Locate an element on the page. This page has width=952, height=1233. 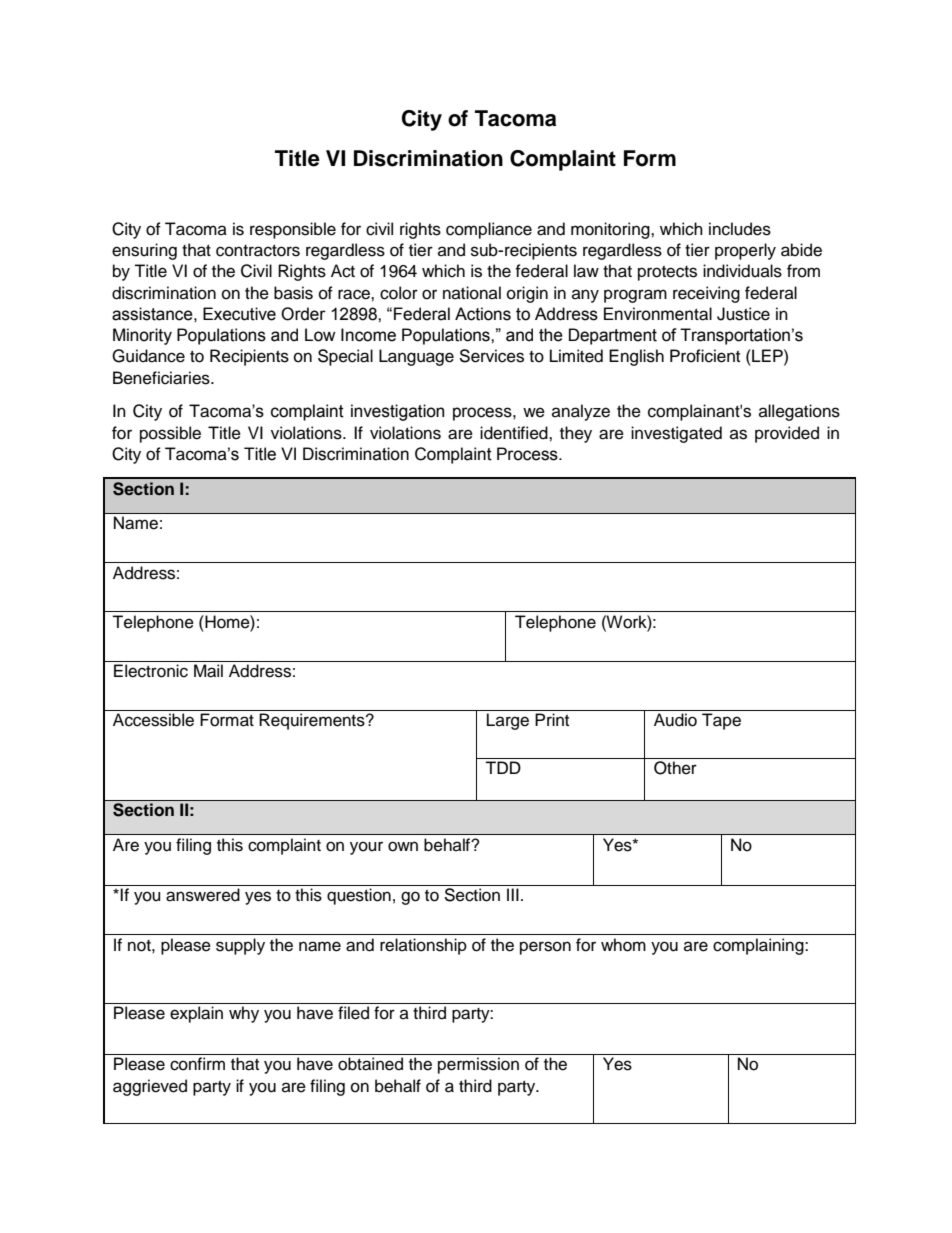
Tape is located at coordinates (721, 721).
